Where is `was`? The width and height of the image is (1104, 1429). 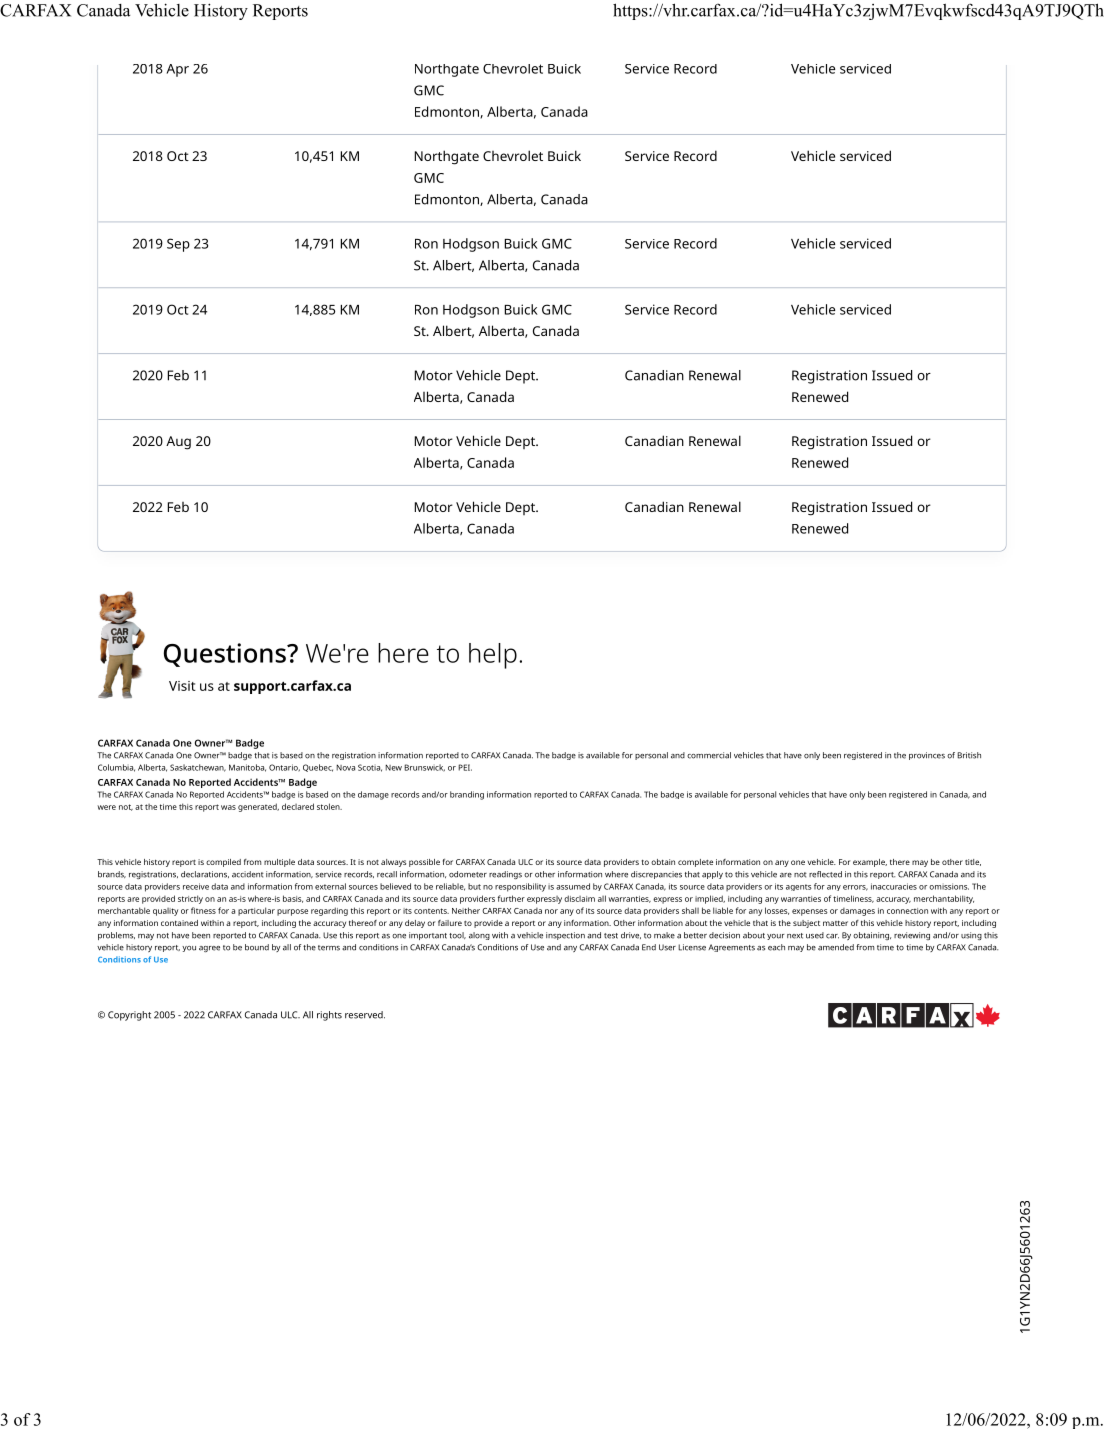
was is located at coordinates (228, 807).
